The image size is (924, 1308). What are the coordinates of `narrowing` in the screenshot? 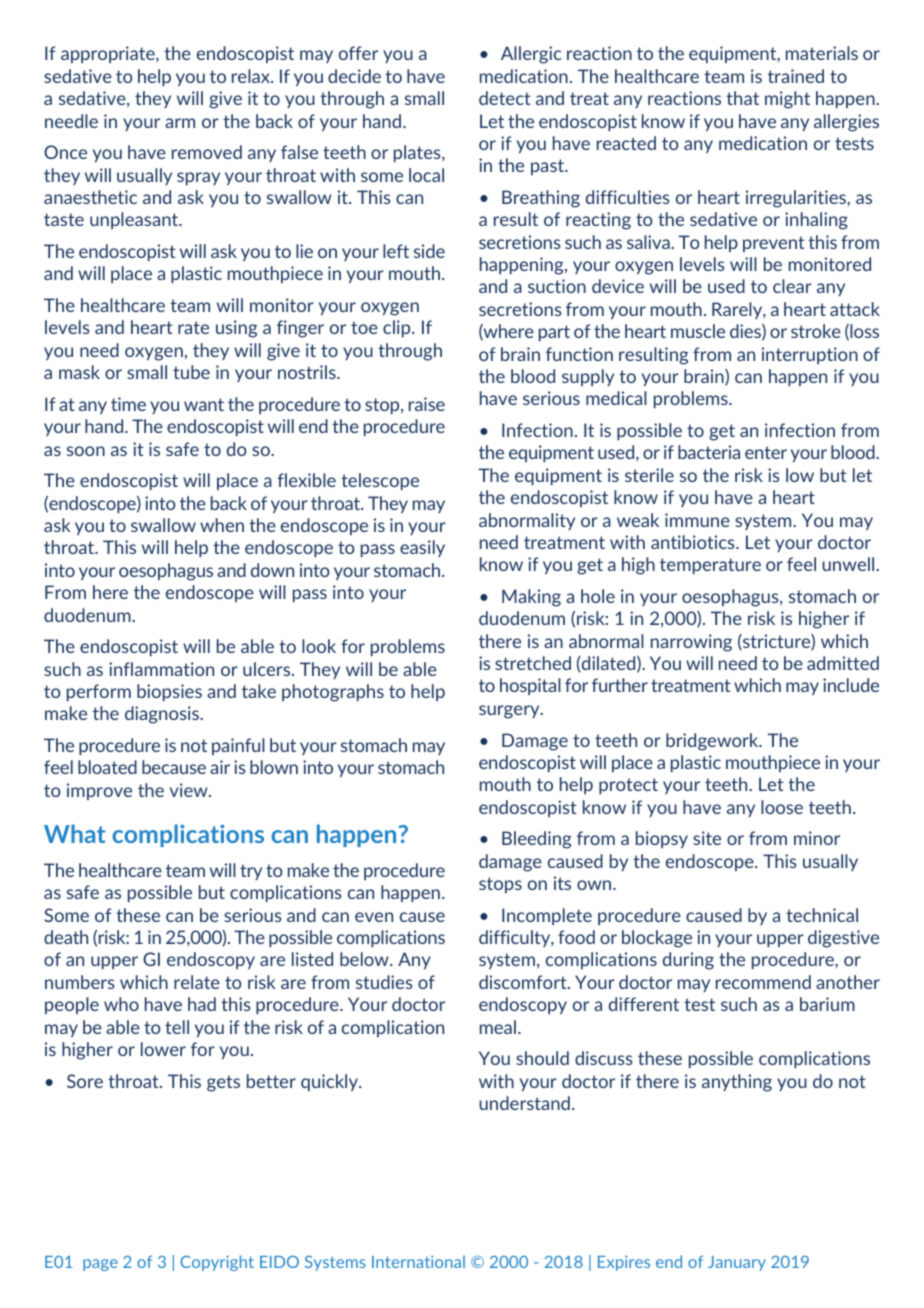 It's located at (691, 643).
